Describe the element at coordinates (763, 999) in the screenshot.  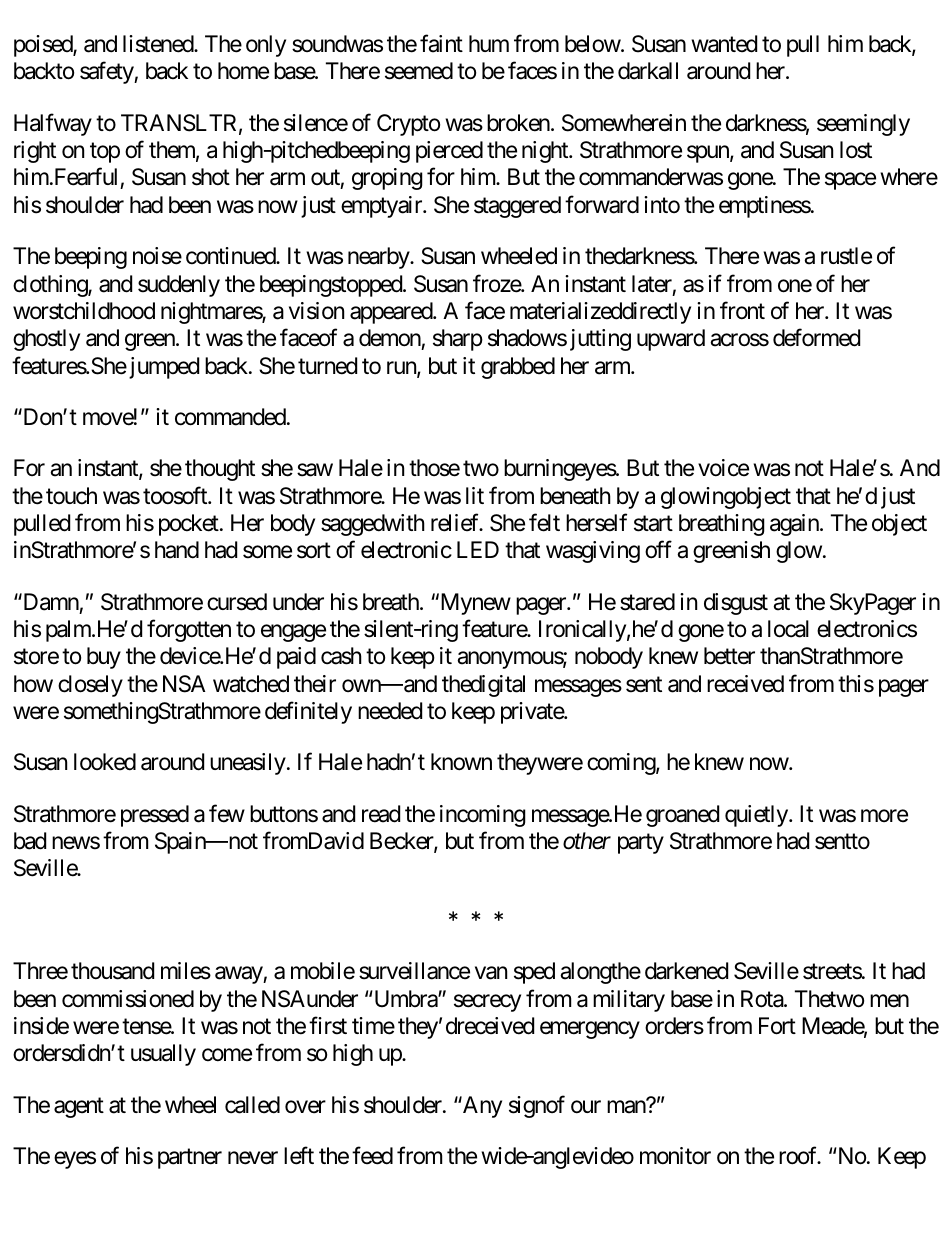
I see `Rota` at that location.
